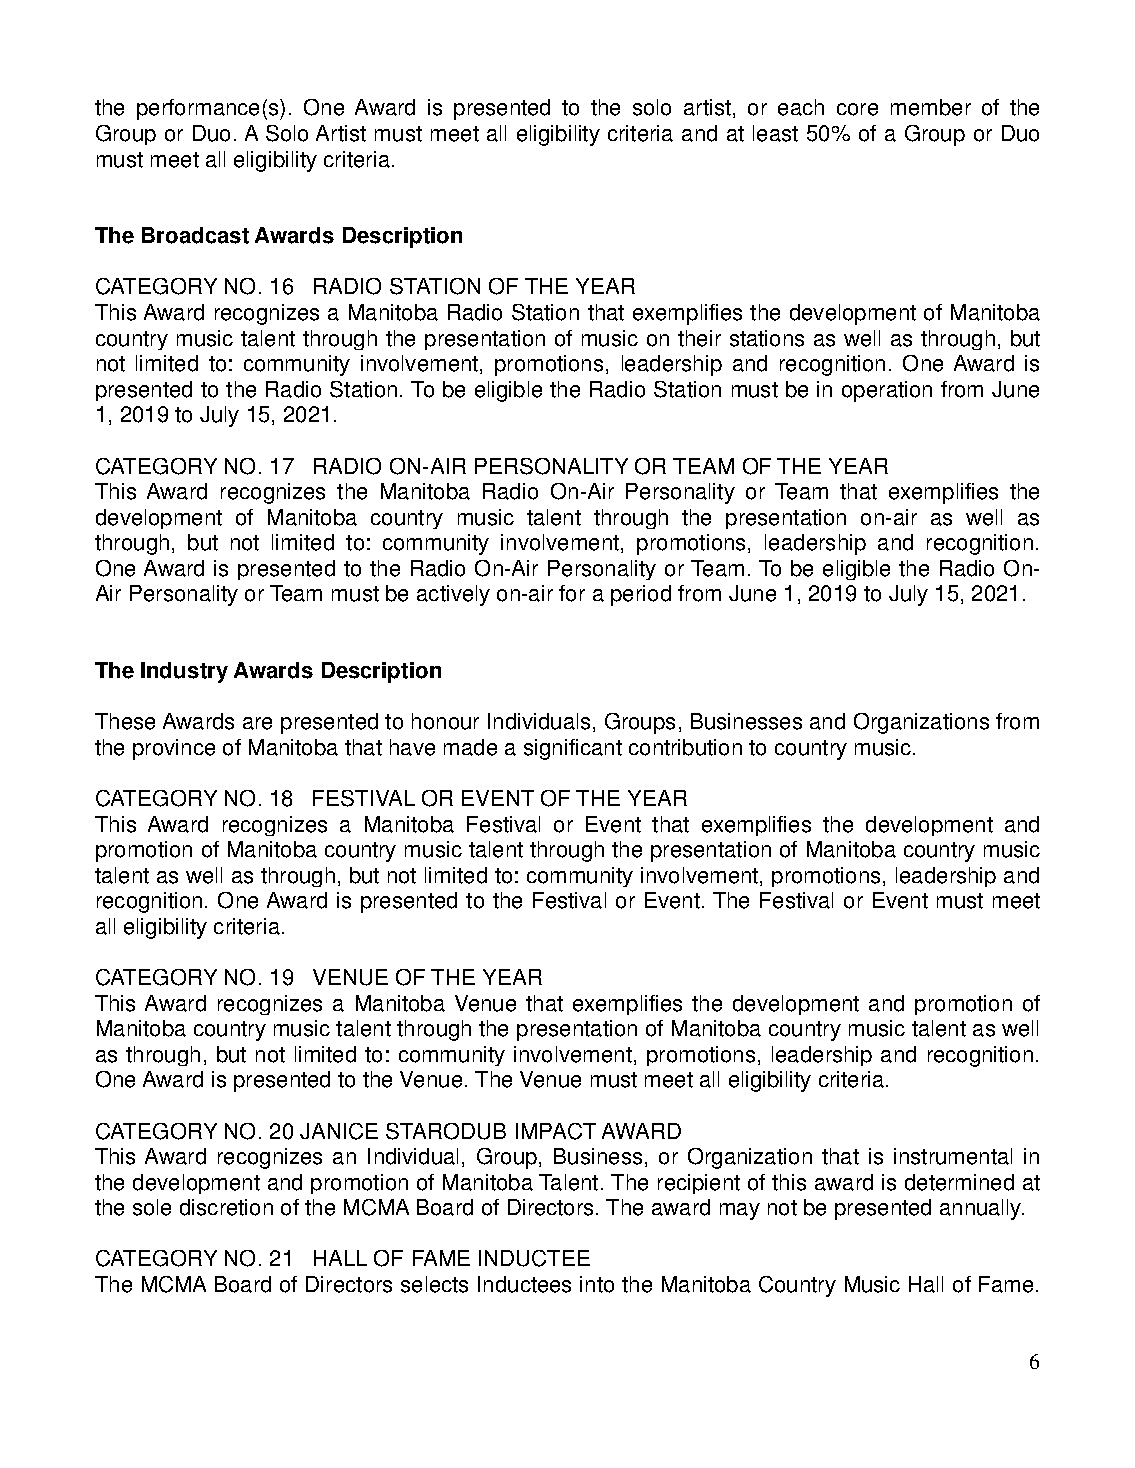  Describe the element at coordinates (857, 109) in the screenshot. I see `core` at that location.
